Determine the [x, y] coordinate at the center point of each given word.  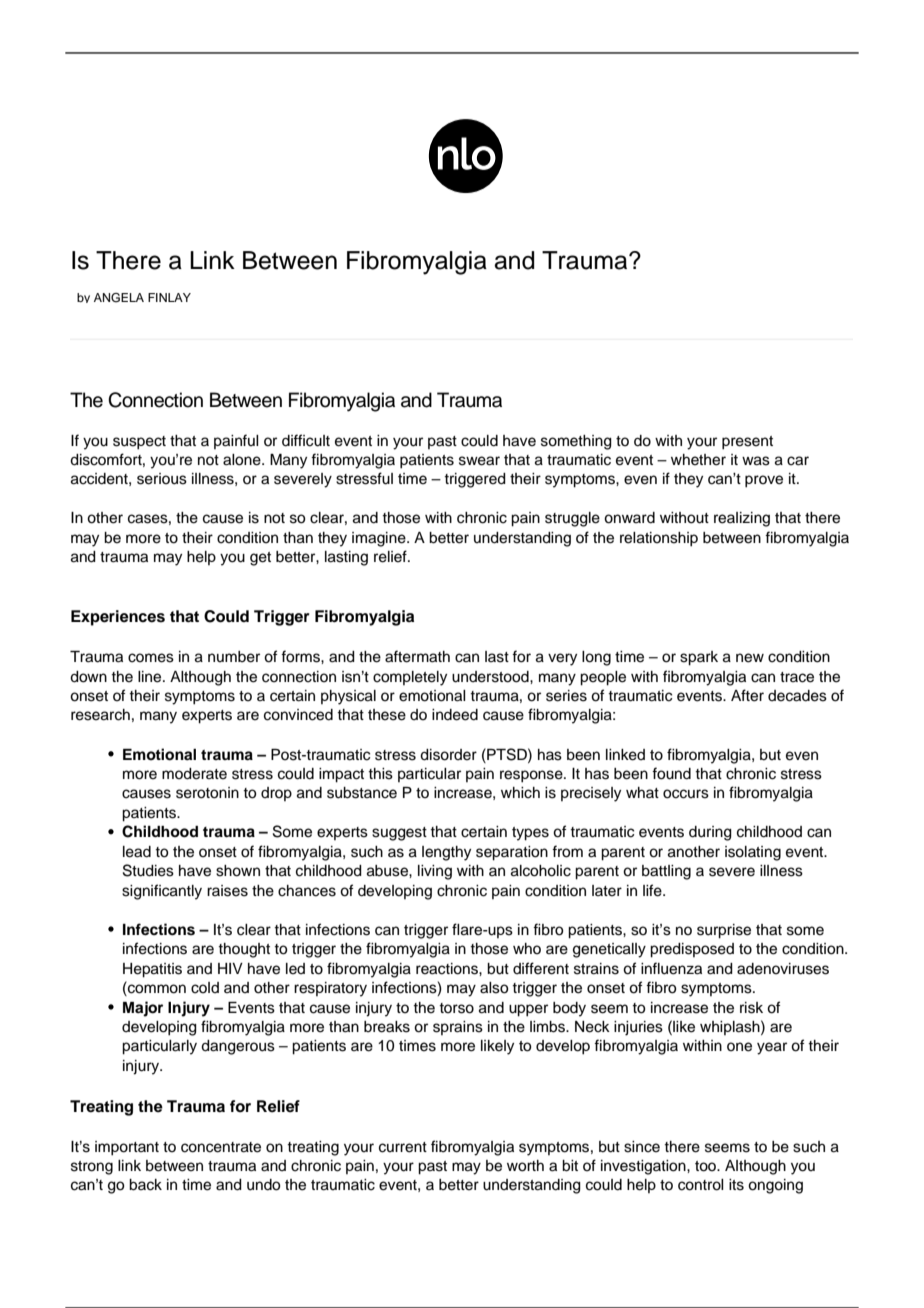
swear [479, 461]
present [747, 443]
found [671, 773]
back [145, 1185]
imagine [380, 539]
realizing [742, 519]
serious [162, 479]
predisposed [692, 950]
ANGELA [119, 298]
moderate [194, 774]
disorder [448, 755]
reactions [448, 969]
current [403, 1147]
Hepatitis [152, 970]
